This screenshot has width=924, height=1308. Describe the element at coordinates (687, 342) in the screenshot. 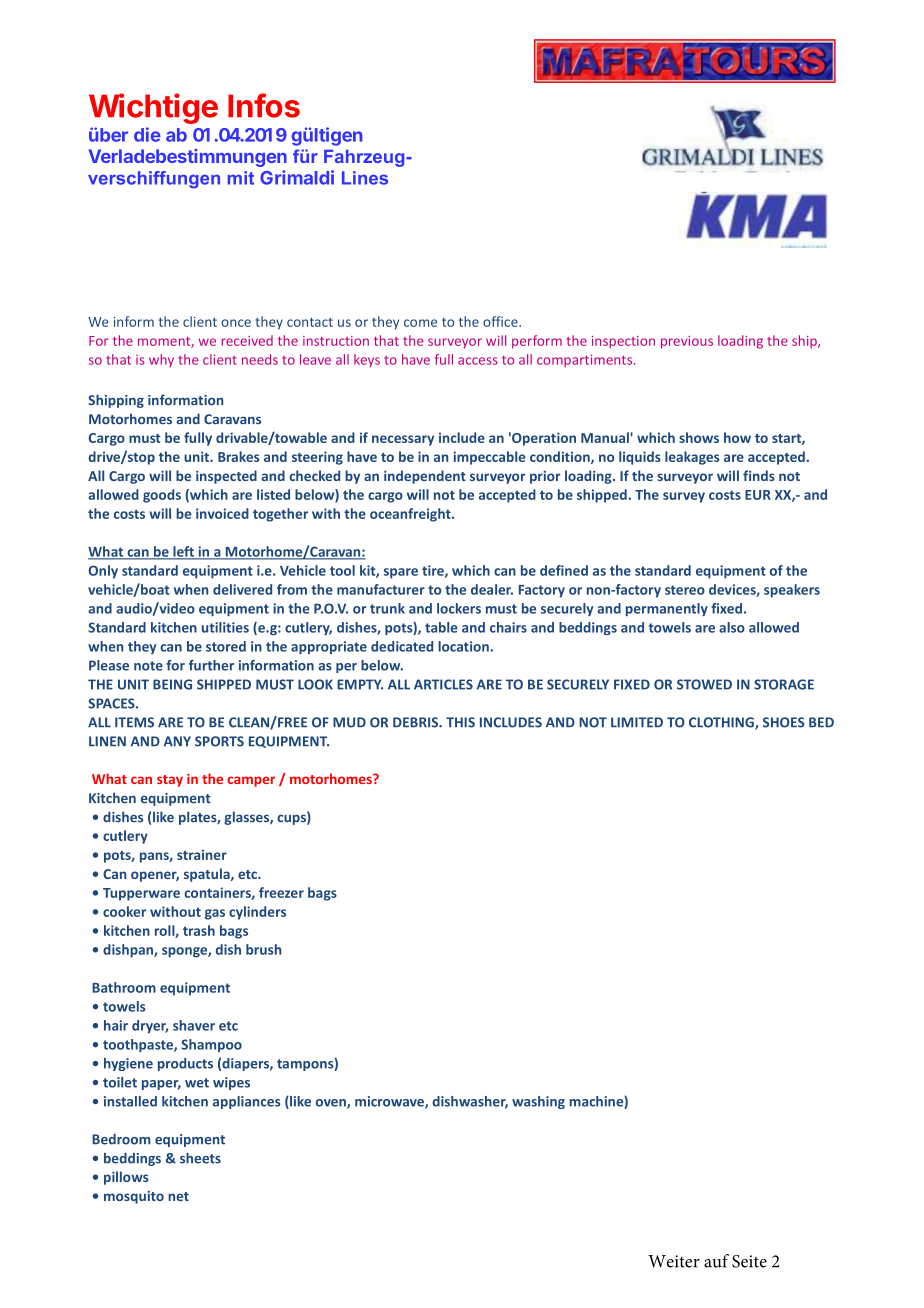

I see `previous` at that location.
